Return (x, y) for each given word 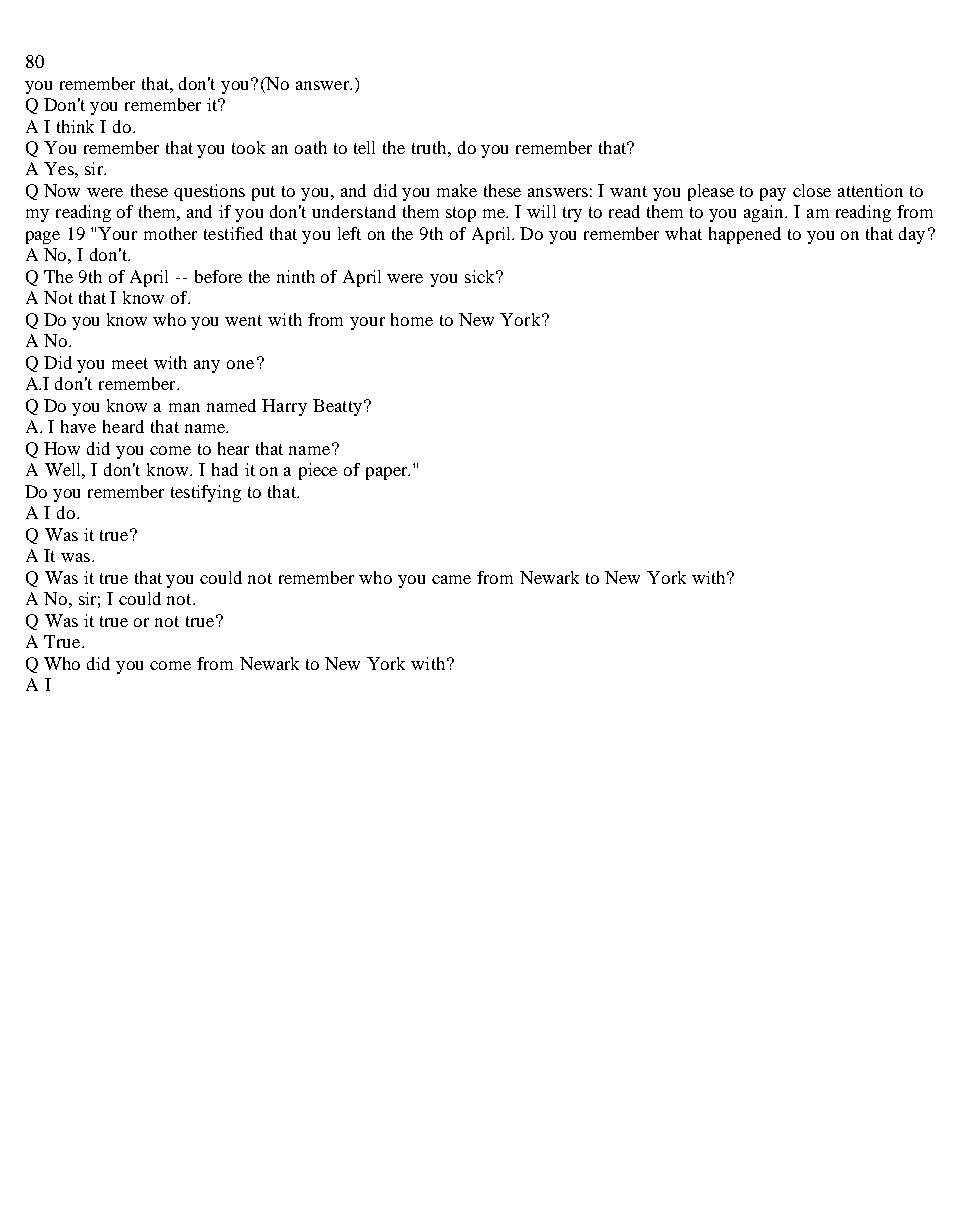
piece (318, 471)
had (225, 469)
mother (170, 233)
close (812, 190)
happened (745, 235)
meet (130, 363)
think (75, 126)
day (912, 235)
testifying (206, 493)
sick (481, 276)
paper (388, 473)
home (412, 319)
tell (364, 147)
